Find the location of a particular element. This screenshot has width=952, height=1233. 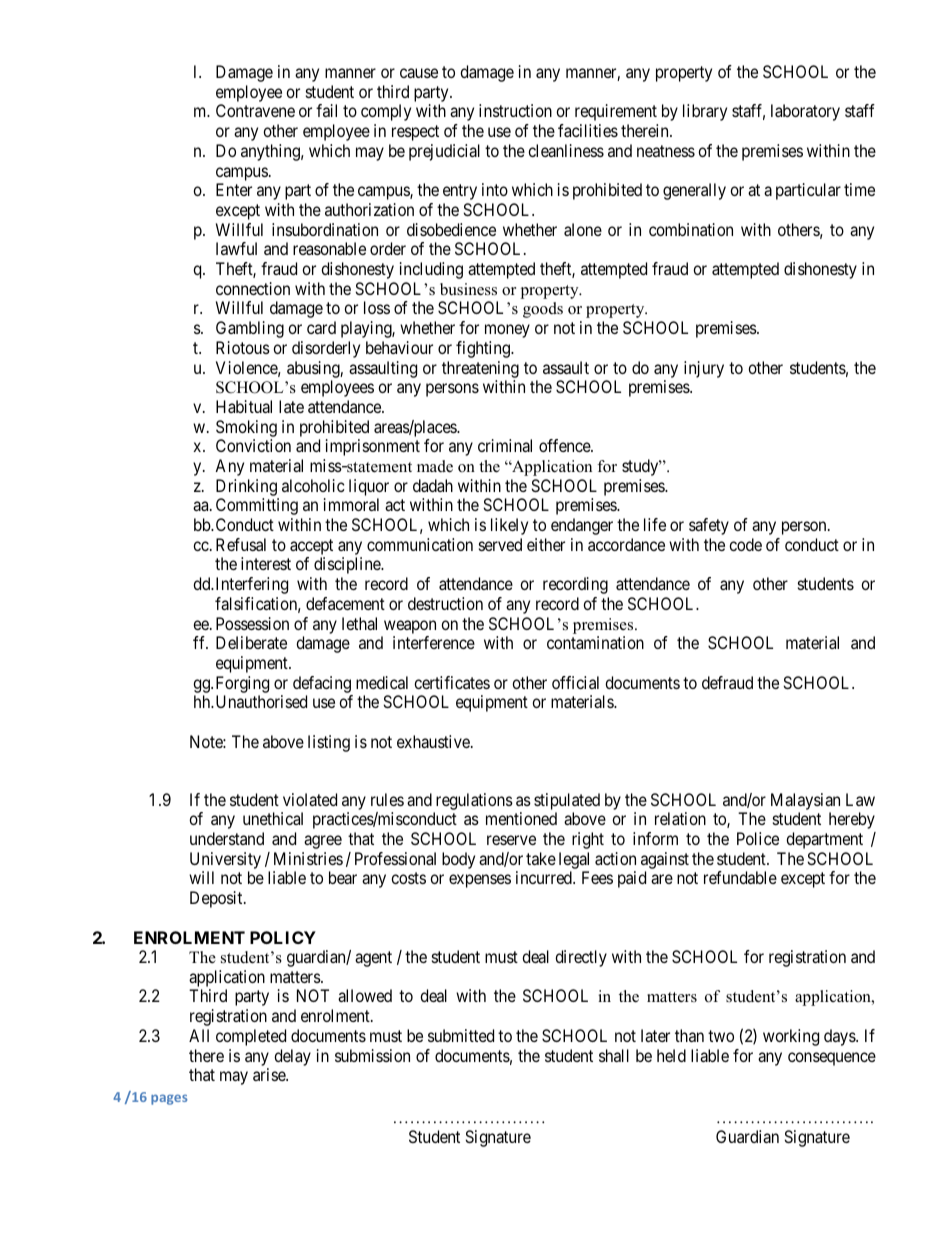

listing is located at coordinates (329, 743).
